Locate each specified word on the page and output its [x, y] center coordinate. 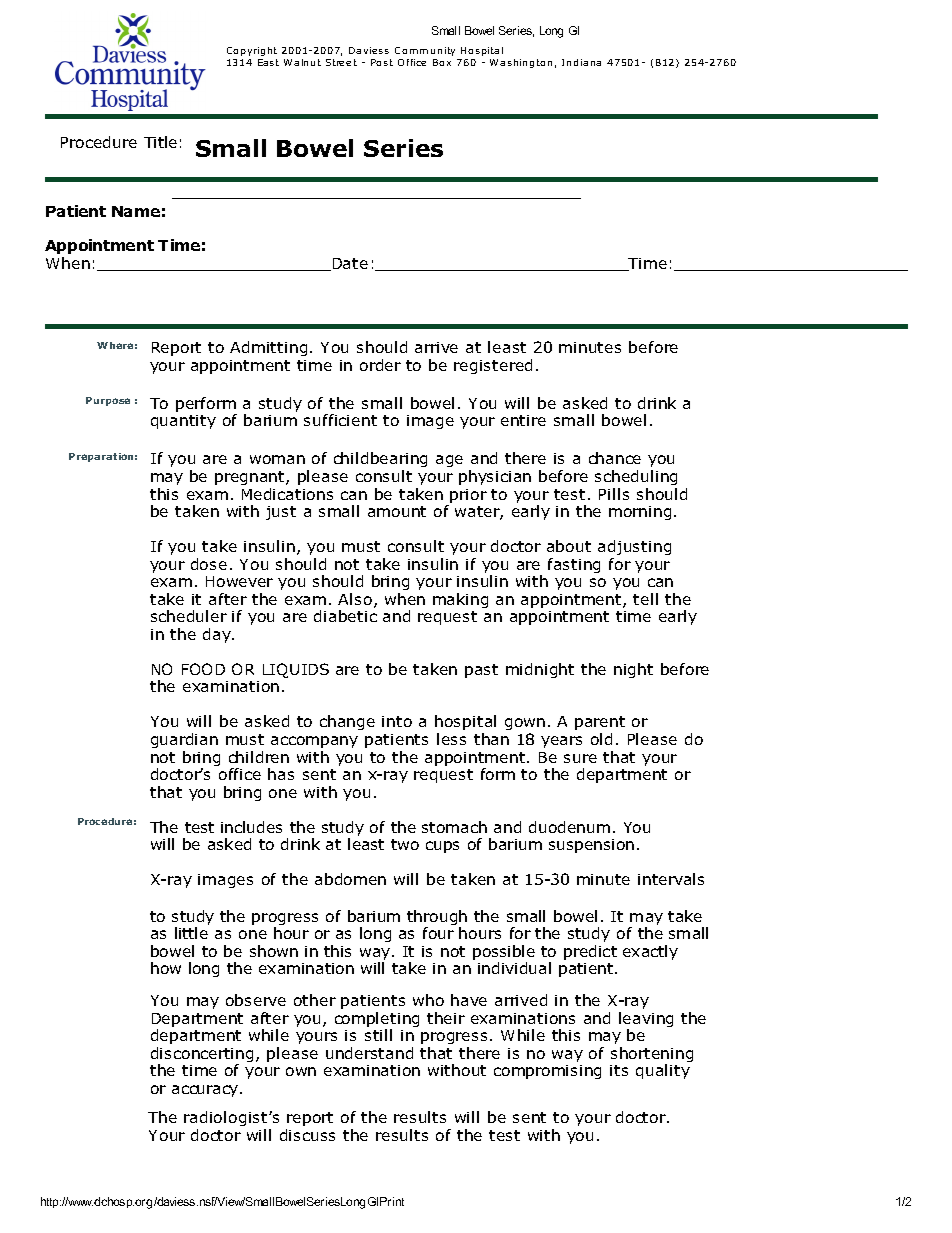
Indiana [581, 62]
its [619, 1070]
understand [369, 1053]
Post [382, 62]
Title [160, 142]
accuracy [206, 1091]
